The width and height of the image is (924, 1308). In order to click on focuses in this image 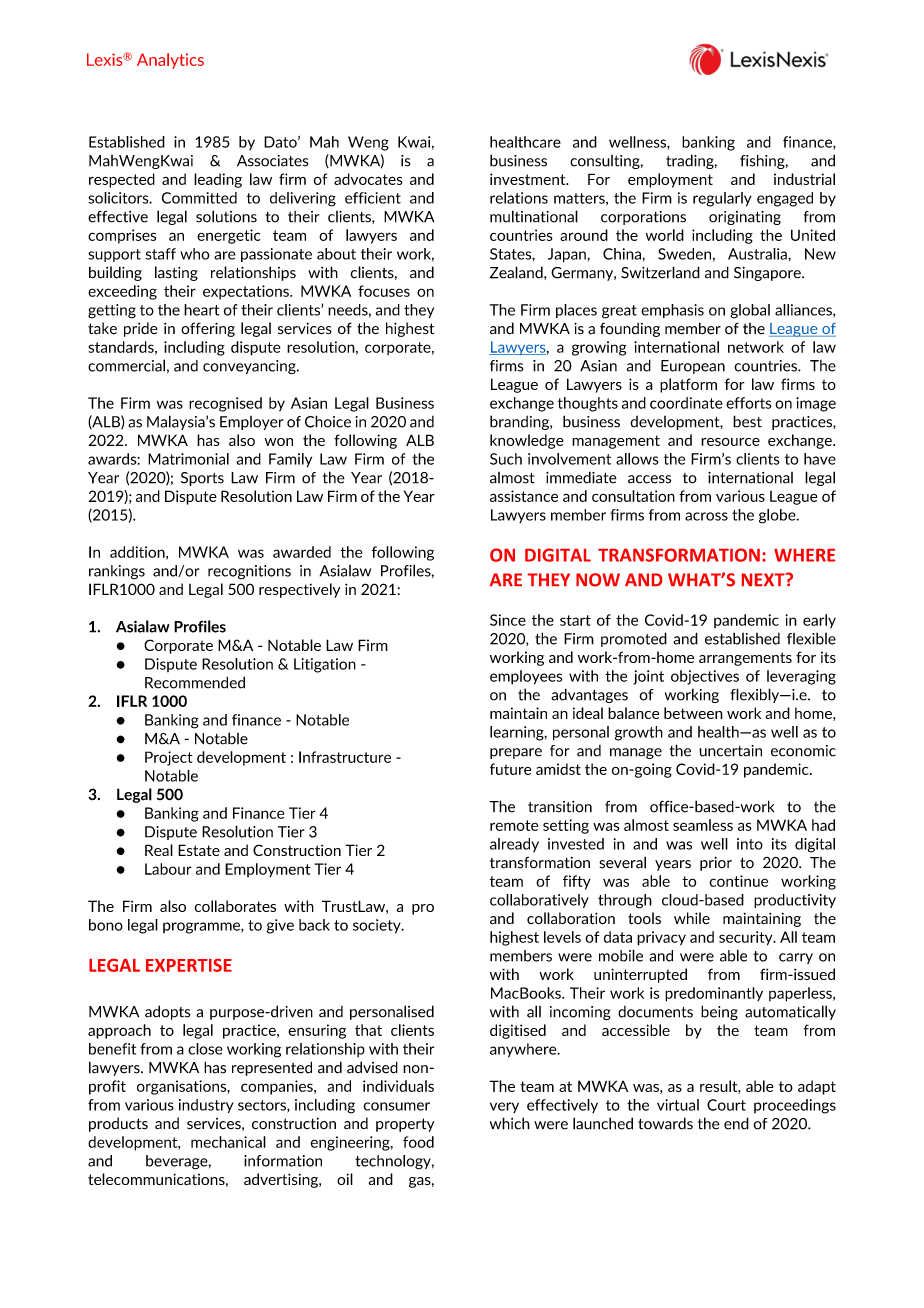, I will do `click(384, 291)`.
